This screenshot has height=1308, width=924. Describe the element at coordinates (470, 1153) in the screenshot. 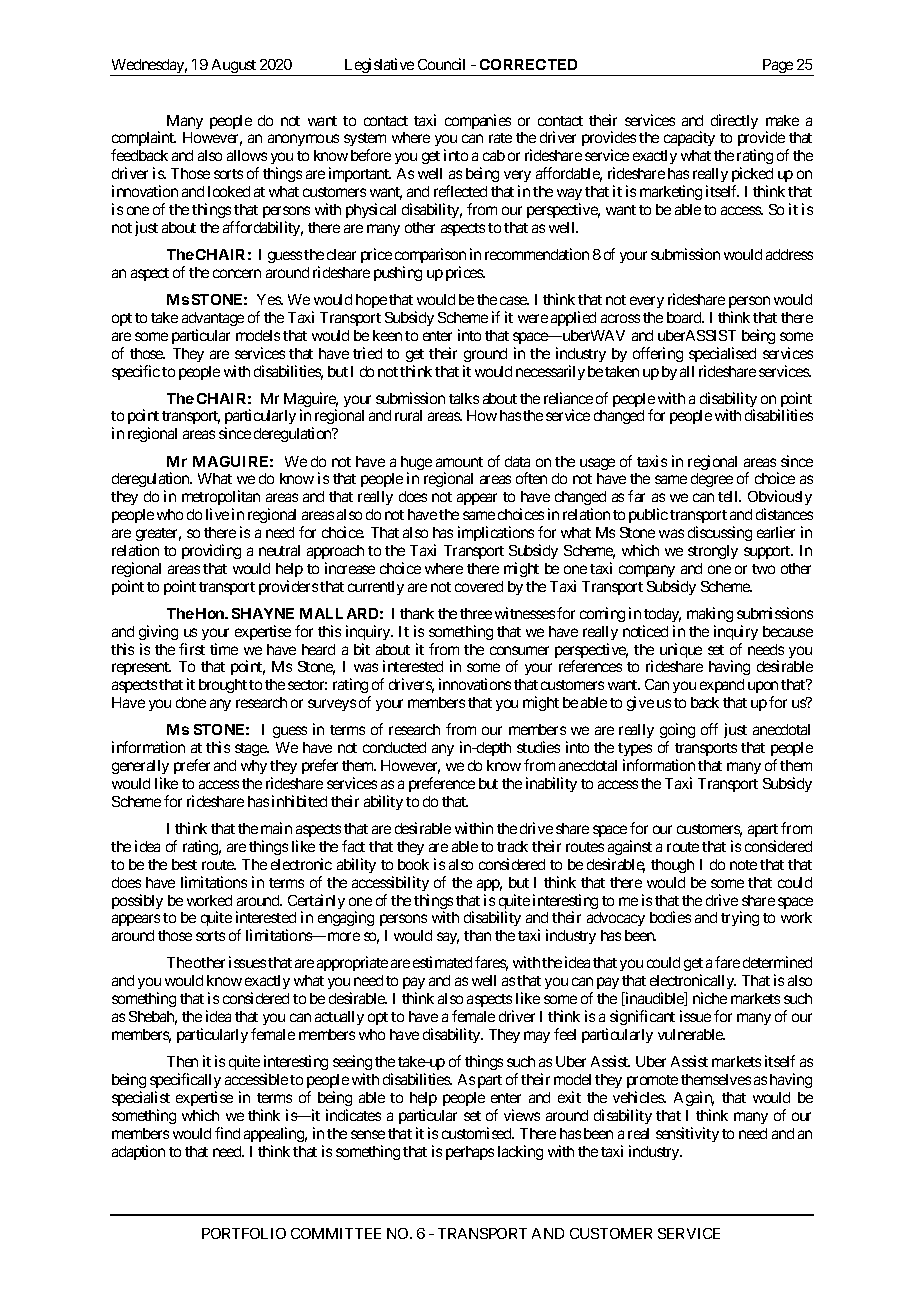

I see `perhaps` at that location.
